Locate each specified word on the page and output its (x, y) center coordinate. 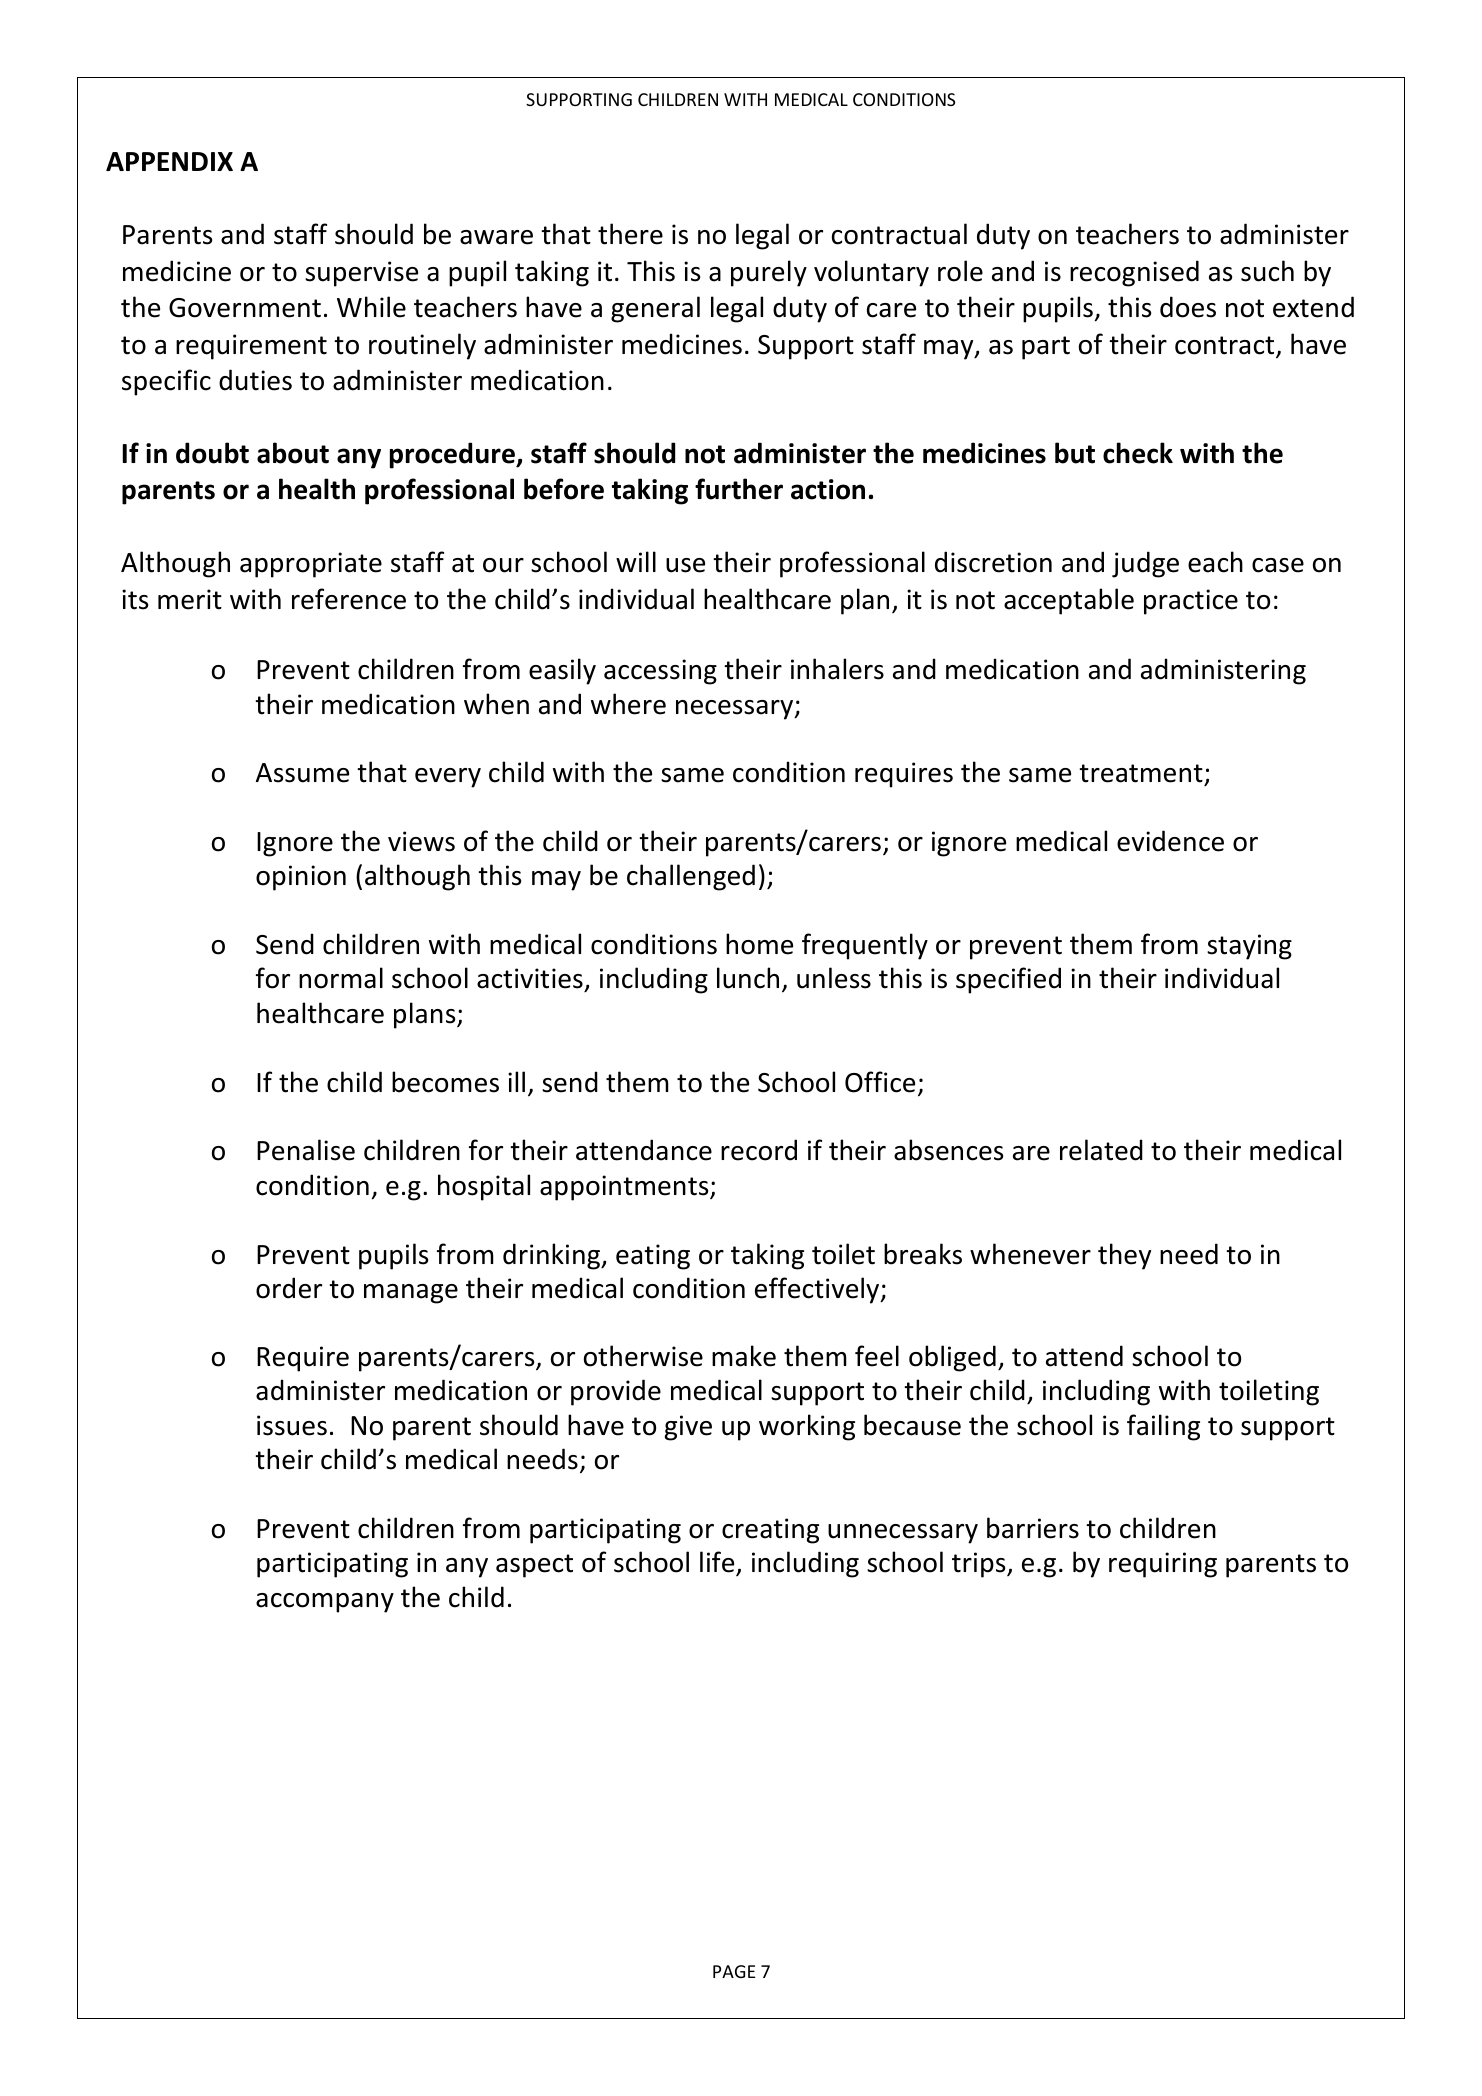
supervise (361, 274)
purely (769, 273)
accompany (325, 1603)
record (759, 1150)
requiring (1163, 1565)
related (1101, 1150)
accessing (660, 672)
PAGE (734, 1971)
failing (1163, 1427)
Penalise (306, 1150)
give (688, 1428)
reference (349, 599)
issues (292, 1425)
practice (1191, 602)
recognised (1134, 273)
